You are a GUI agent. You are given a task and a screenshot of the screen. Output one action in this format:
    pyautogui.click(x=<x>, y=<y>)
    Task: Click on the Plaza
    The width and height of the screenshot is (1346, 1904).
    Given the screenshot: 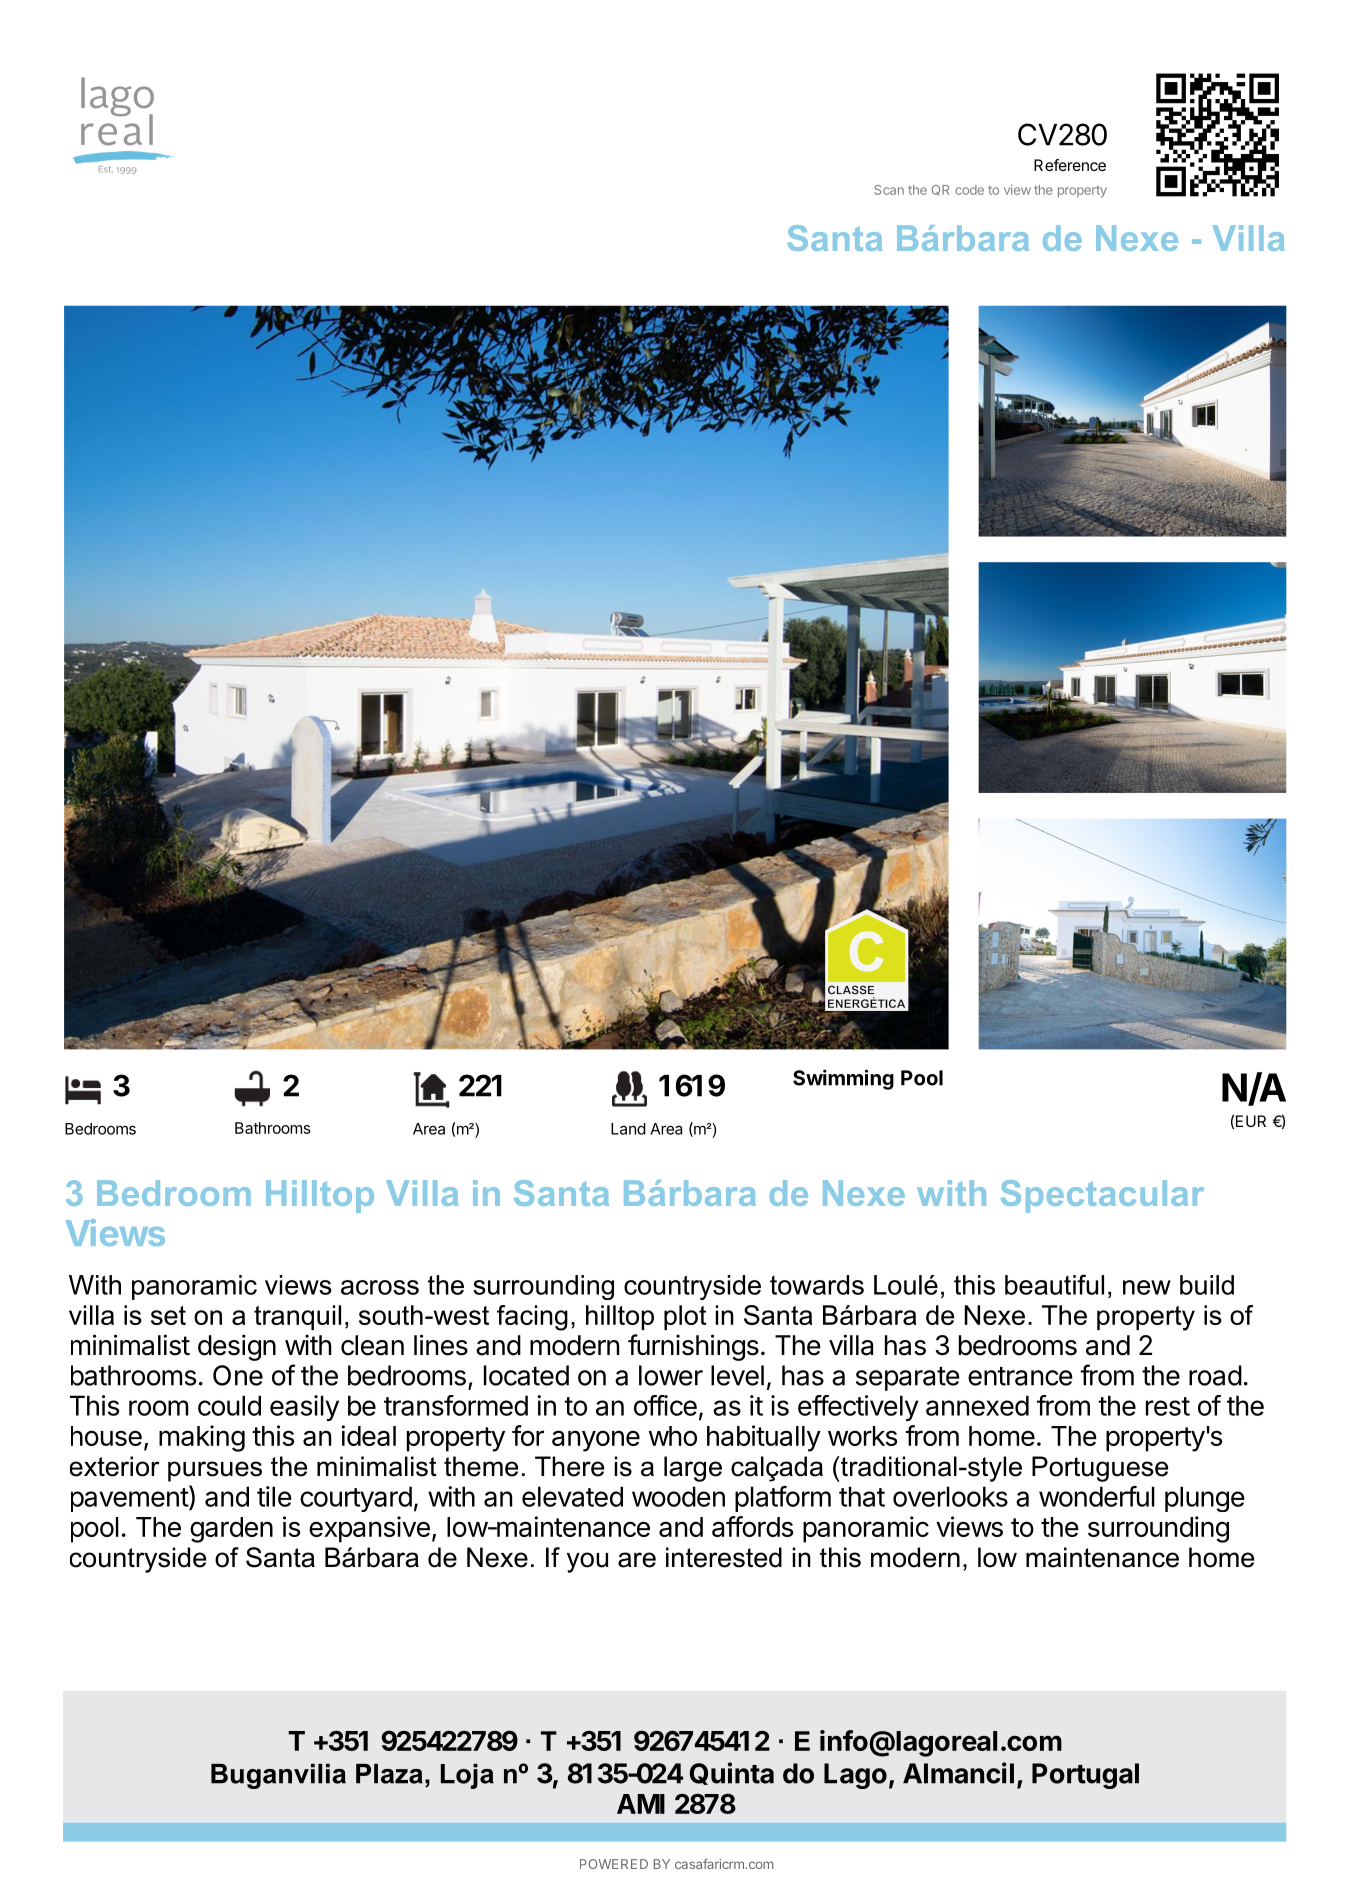 What is the action you would take?
    pyautogui.click(x=389, y=1774)
